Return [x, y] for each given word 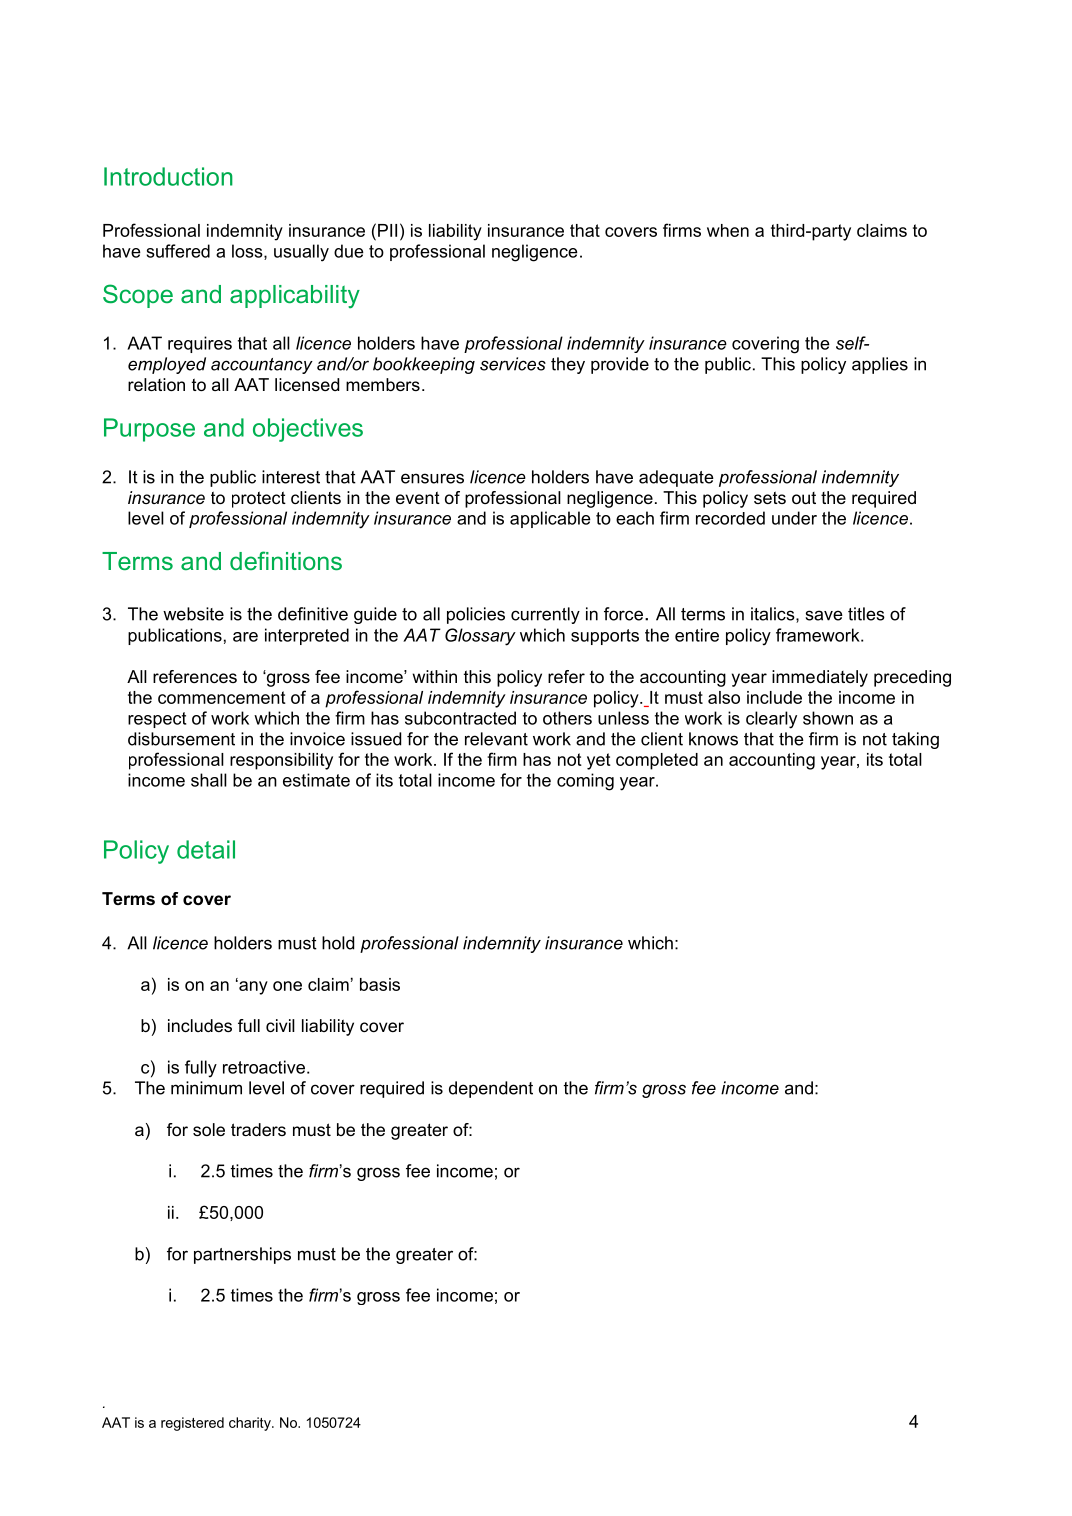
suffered [178, 251]
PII [387, 230]
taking [915, 740]
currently [545, 615]
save [824, 615]
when [728, 230]
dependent [491, 1089]
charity [251, 1424]
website [193, 614]
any [252, 987]
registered [192, 1424]
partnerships [242, 1255]
